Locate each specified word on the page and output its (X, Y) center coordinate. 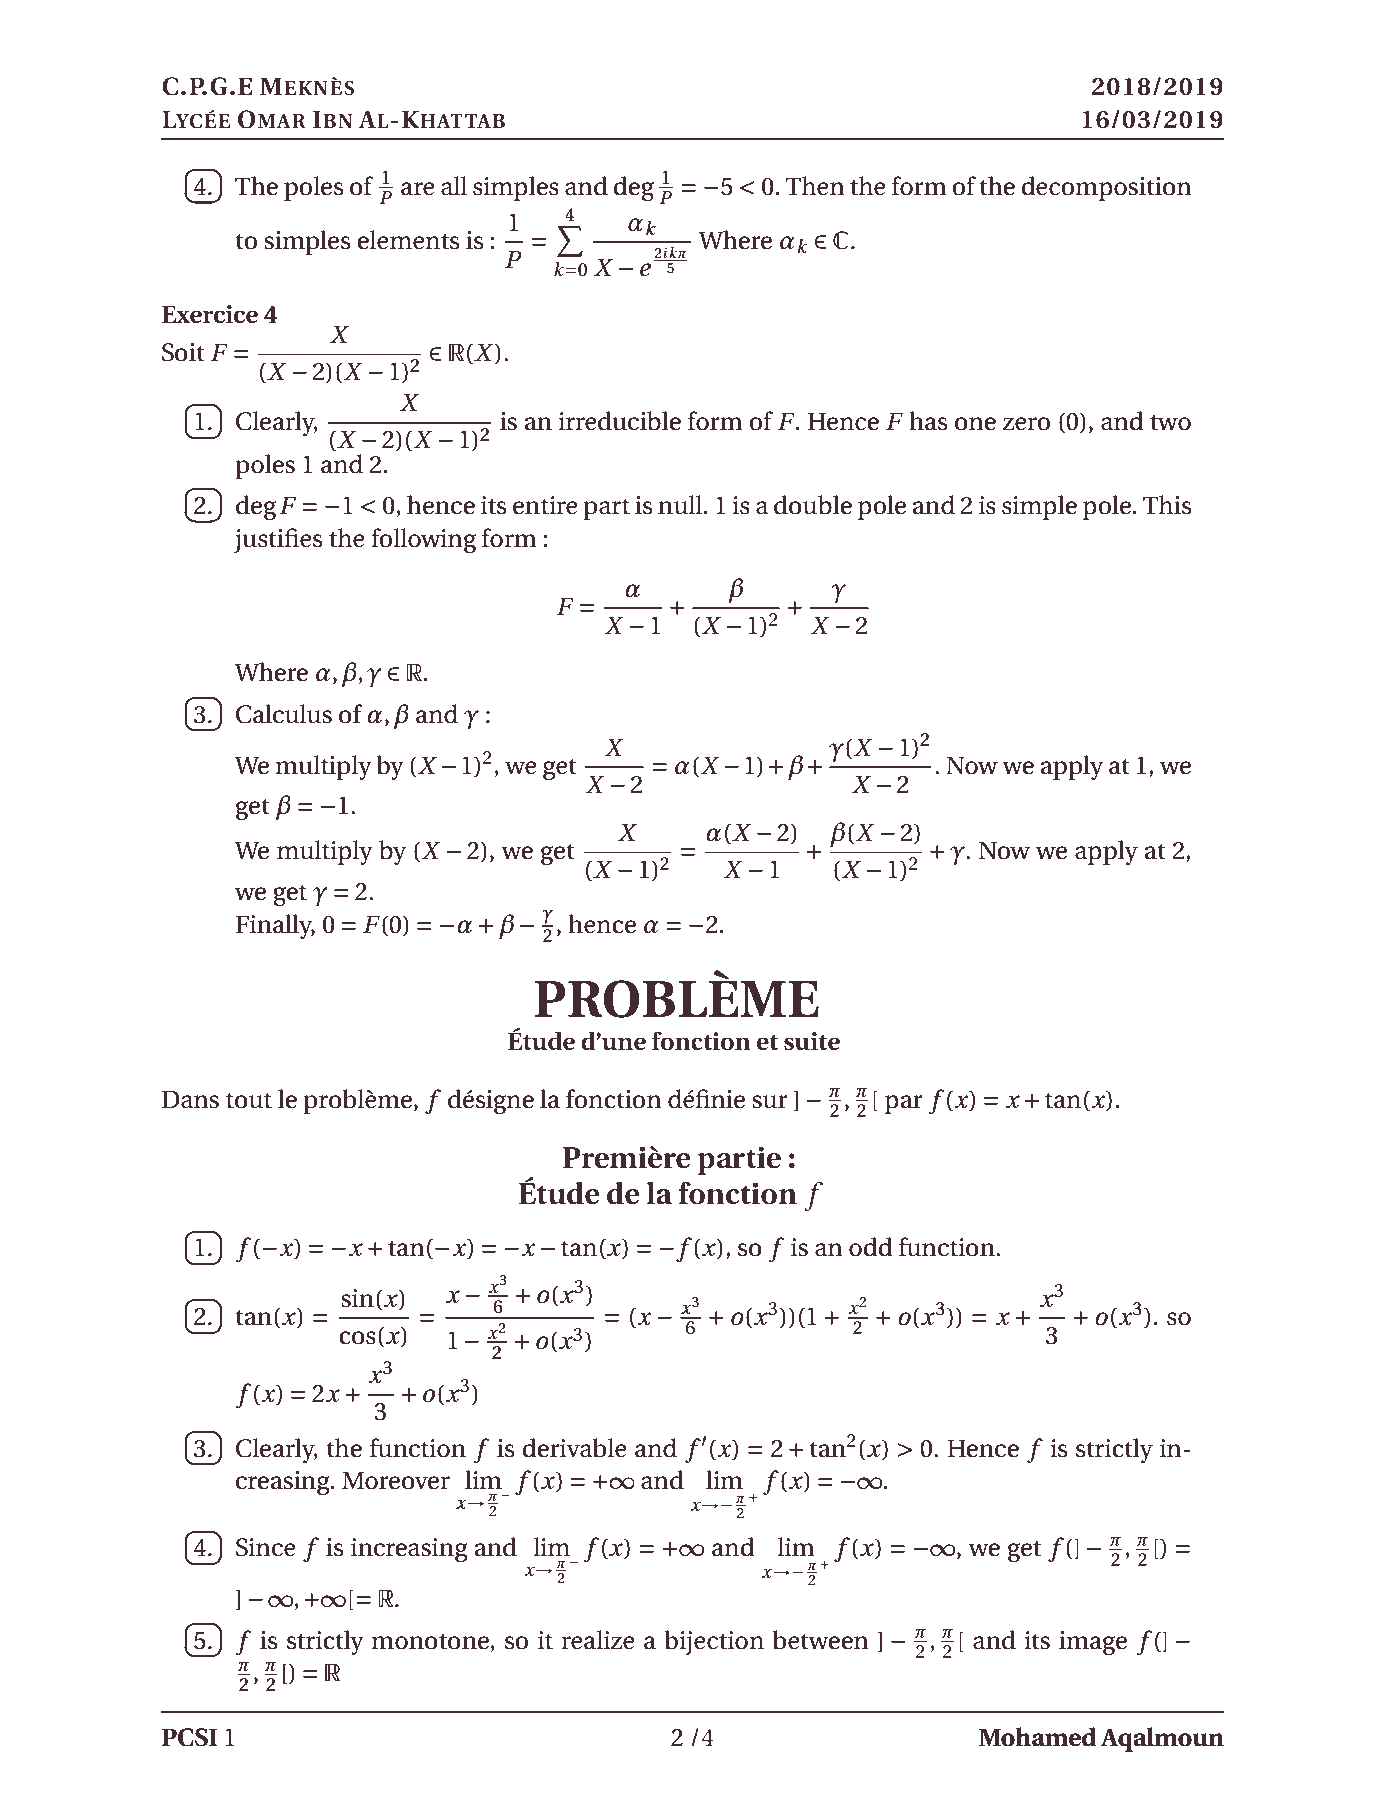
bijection (714, 1642)
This (1167, 505)
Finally (275, 926)
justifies (278, 540)
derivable (574, 1448)
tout (249, 1100)
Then (815, 186)
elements (408, 240)
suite (812, 1041)
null (681, 505)
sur (770, 1102)
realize (598, 1640)
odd (871, 1247)
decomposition (1106, 188)
